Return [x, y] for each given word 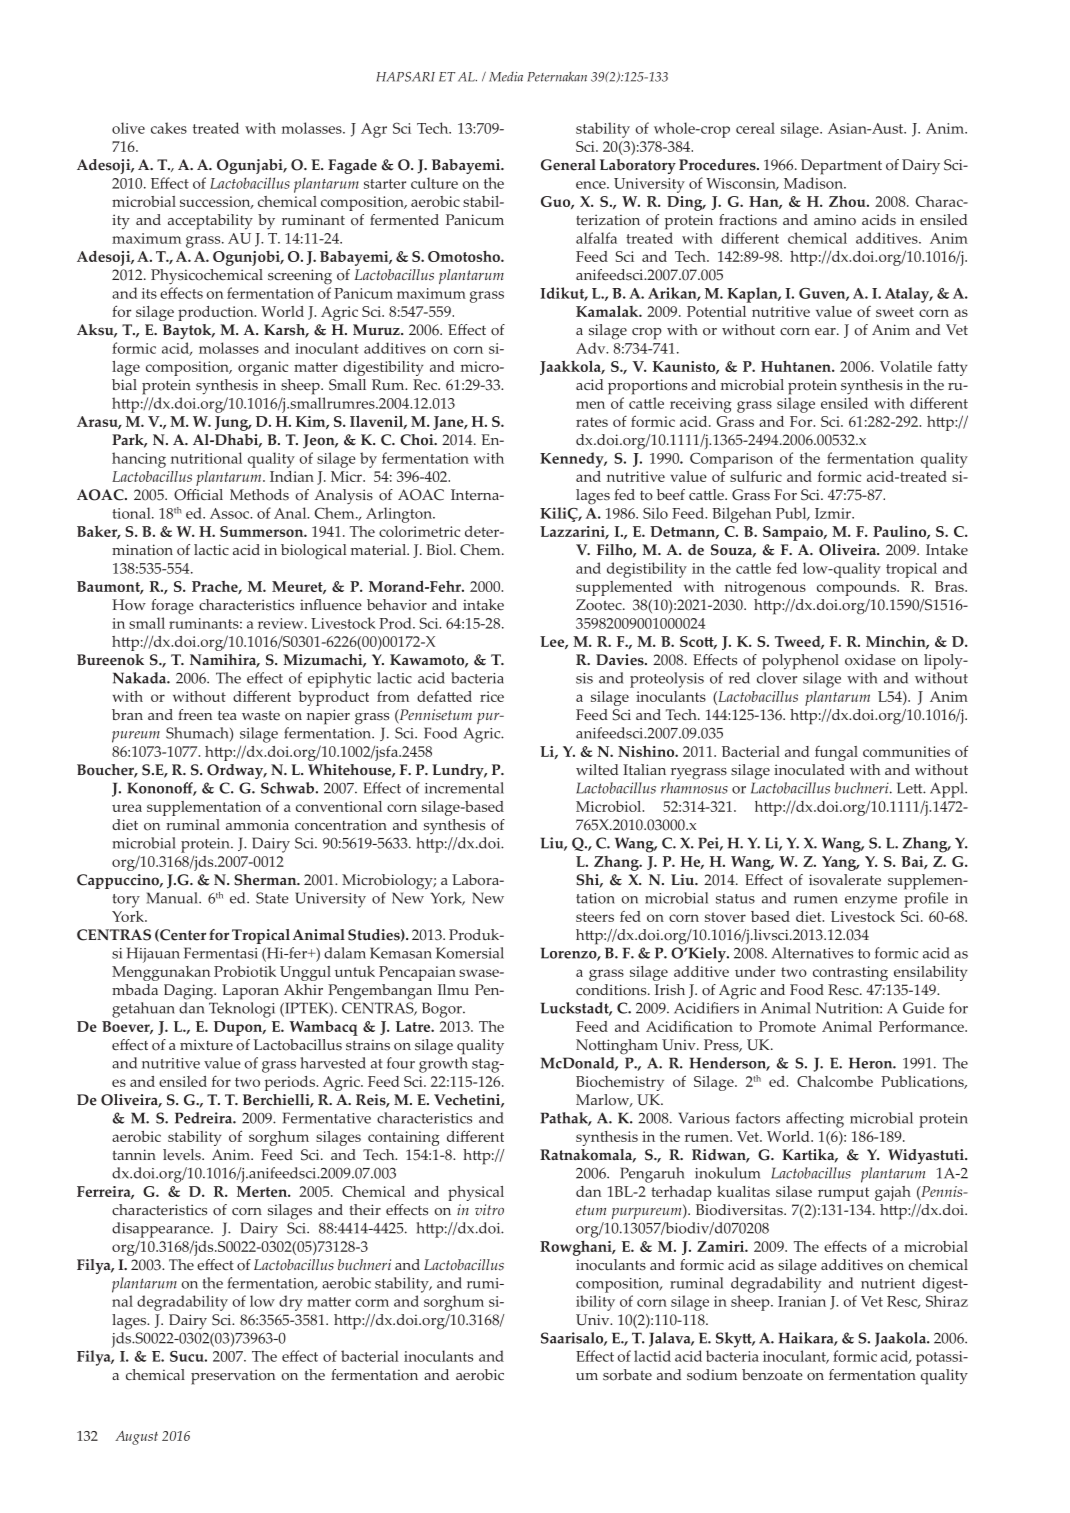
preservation [233, 1377]
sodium [712, 1375]
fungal [836, 753]
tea [227, 715]
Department [841, 167]
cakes [169, 128]
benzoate [772, 1375]
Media [506, 77]
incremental [464, 788]
